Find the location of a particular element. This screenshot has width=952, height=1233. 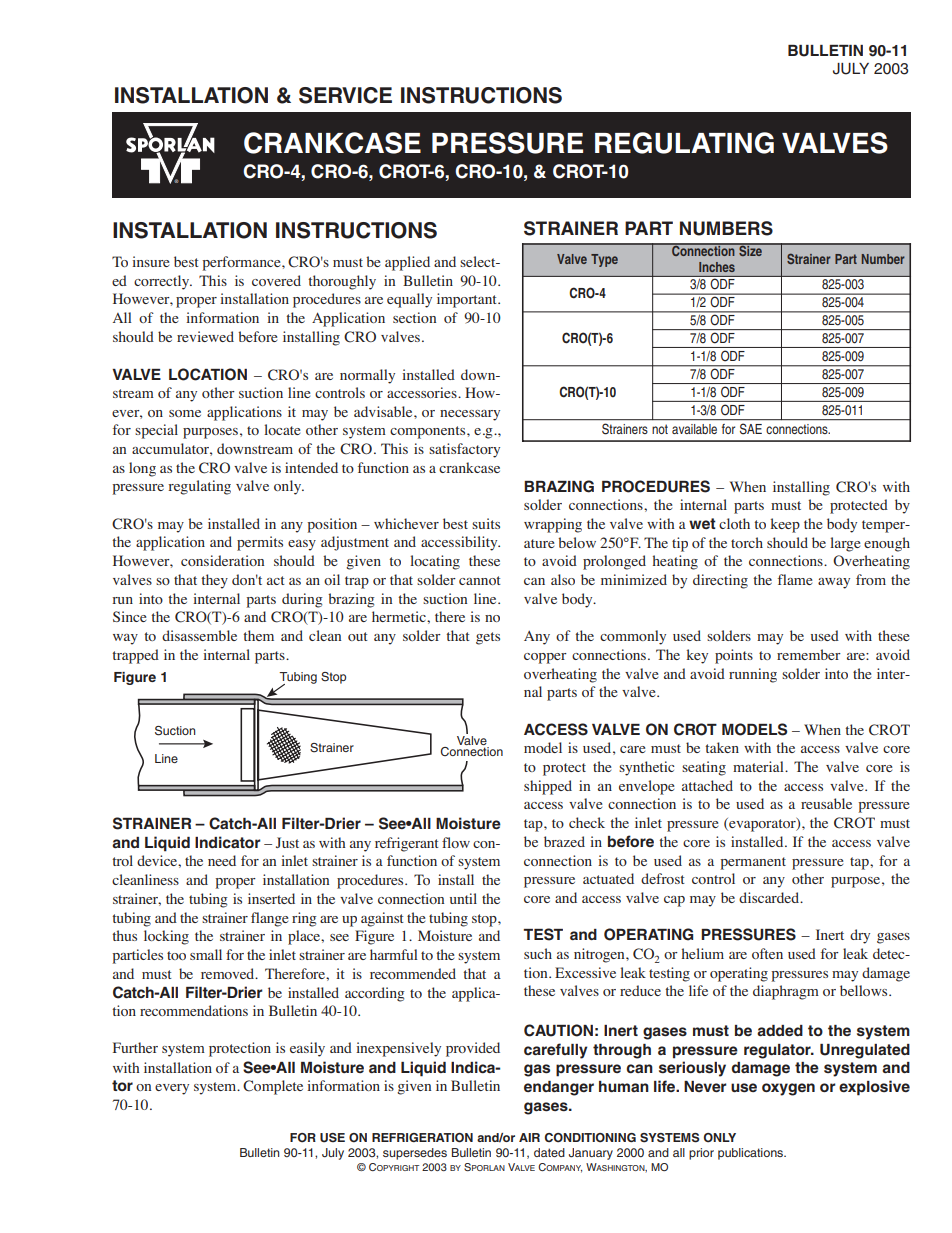

Complete is located at coordinates (273, 1087).
